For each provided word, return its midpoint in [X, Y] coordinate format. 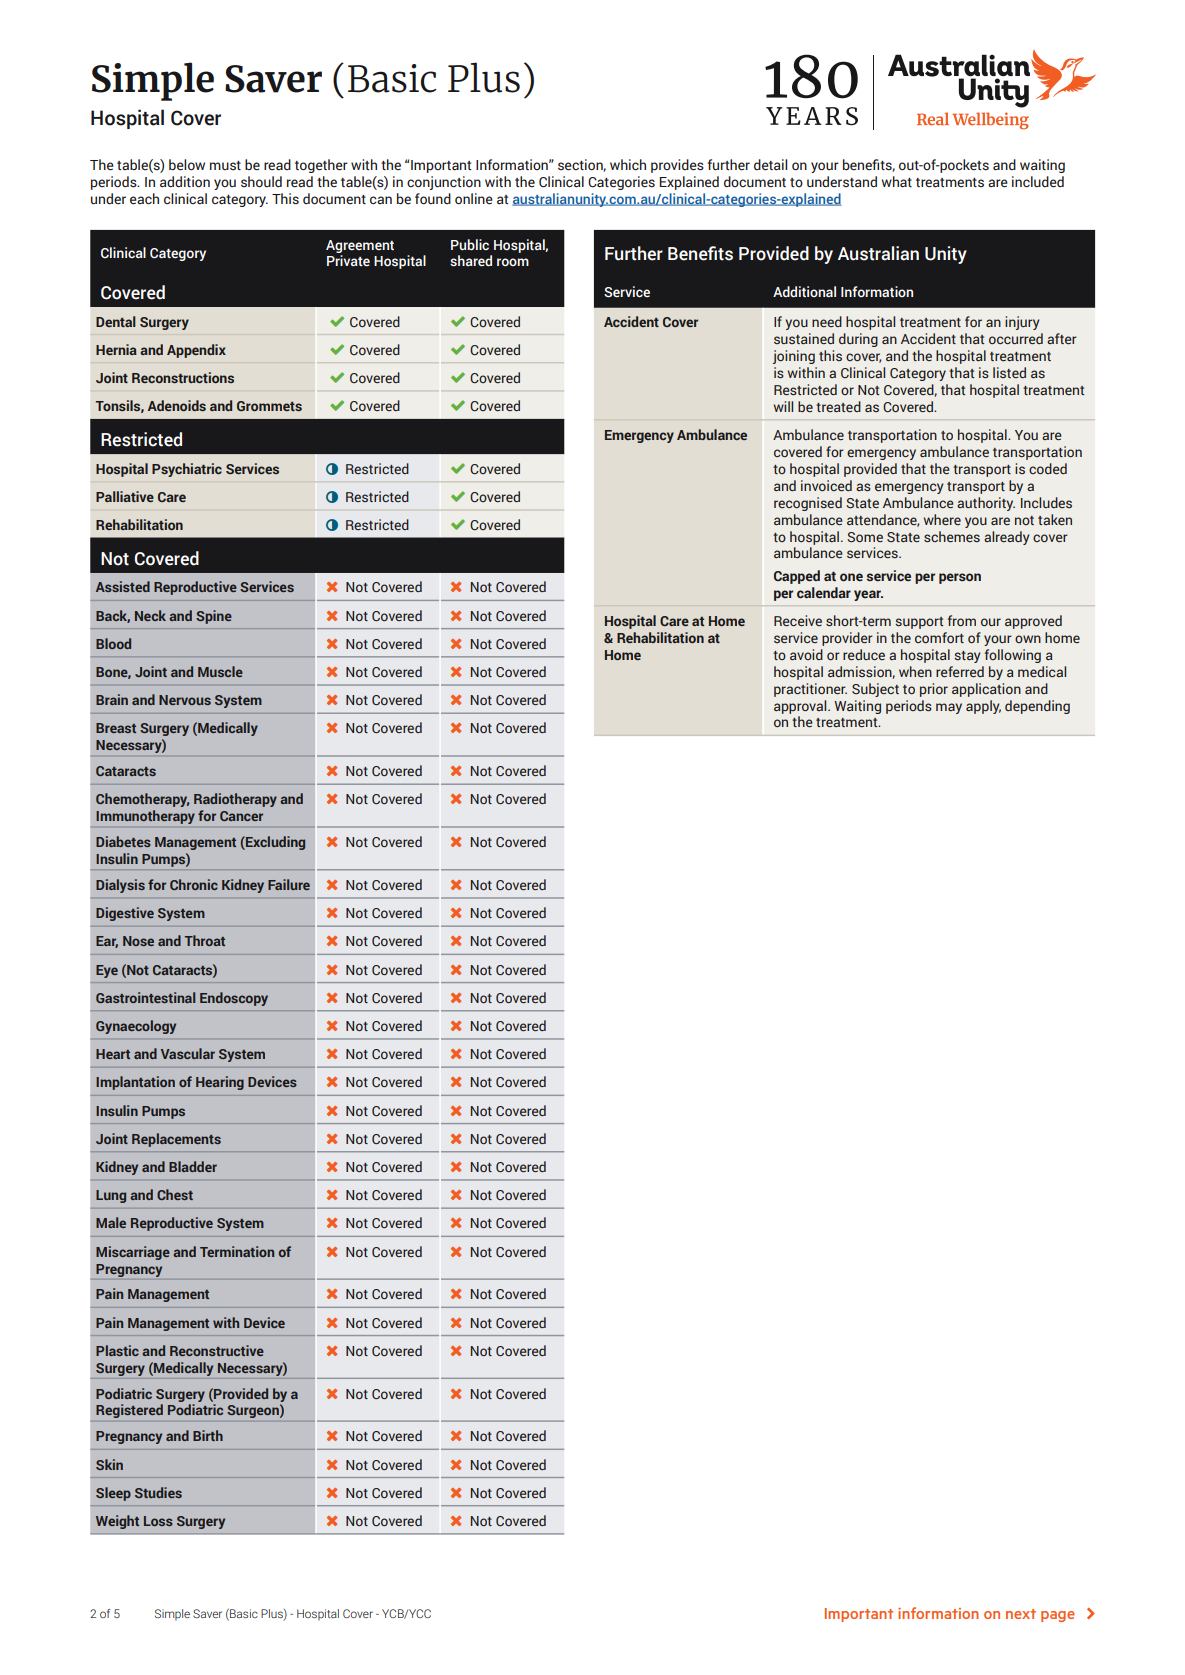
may [949, 708]
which [628, 165]
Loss [158, 1521]
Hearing [220, 1083]
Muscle [220, 671]
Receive [798, 620]
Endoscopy [234, 999]
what [897, 181]
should [261, 182]
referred [960, 671]
